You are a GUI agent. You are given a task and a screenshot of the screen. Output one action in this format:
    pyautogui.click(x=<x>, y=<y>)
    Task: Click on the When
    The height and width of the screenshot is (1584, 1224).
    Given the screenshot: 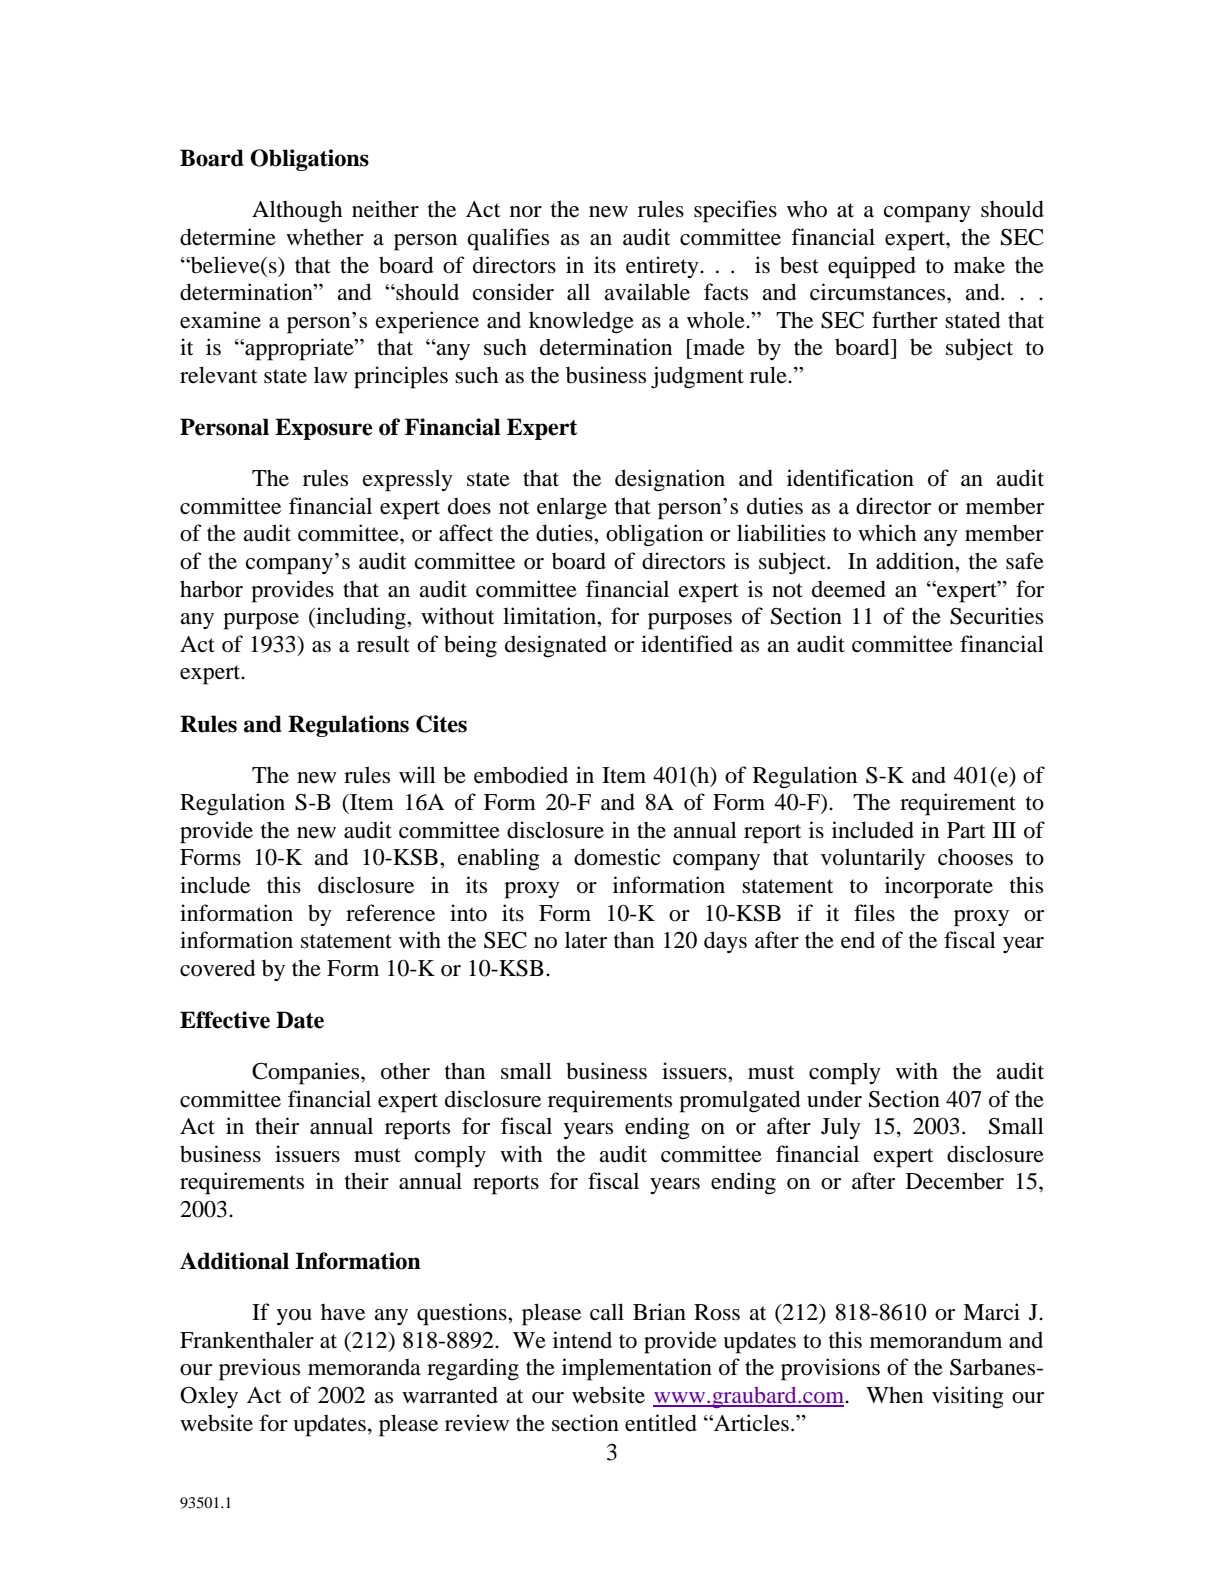 What is the action you would take?
    pyautogui.click(x=894, y=1395)
